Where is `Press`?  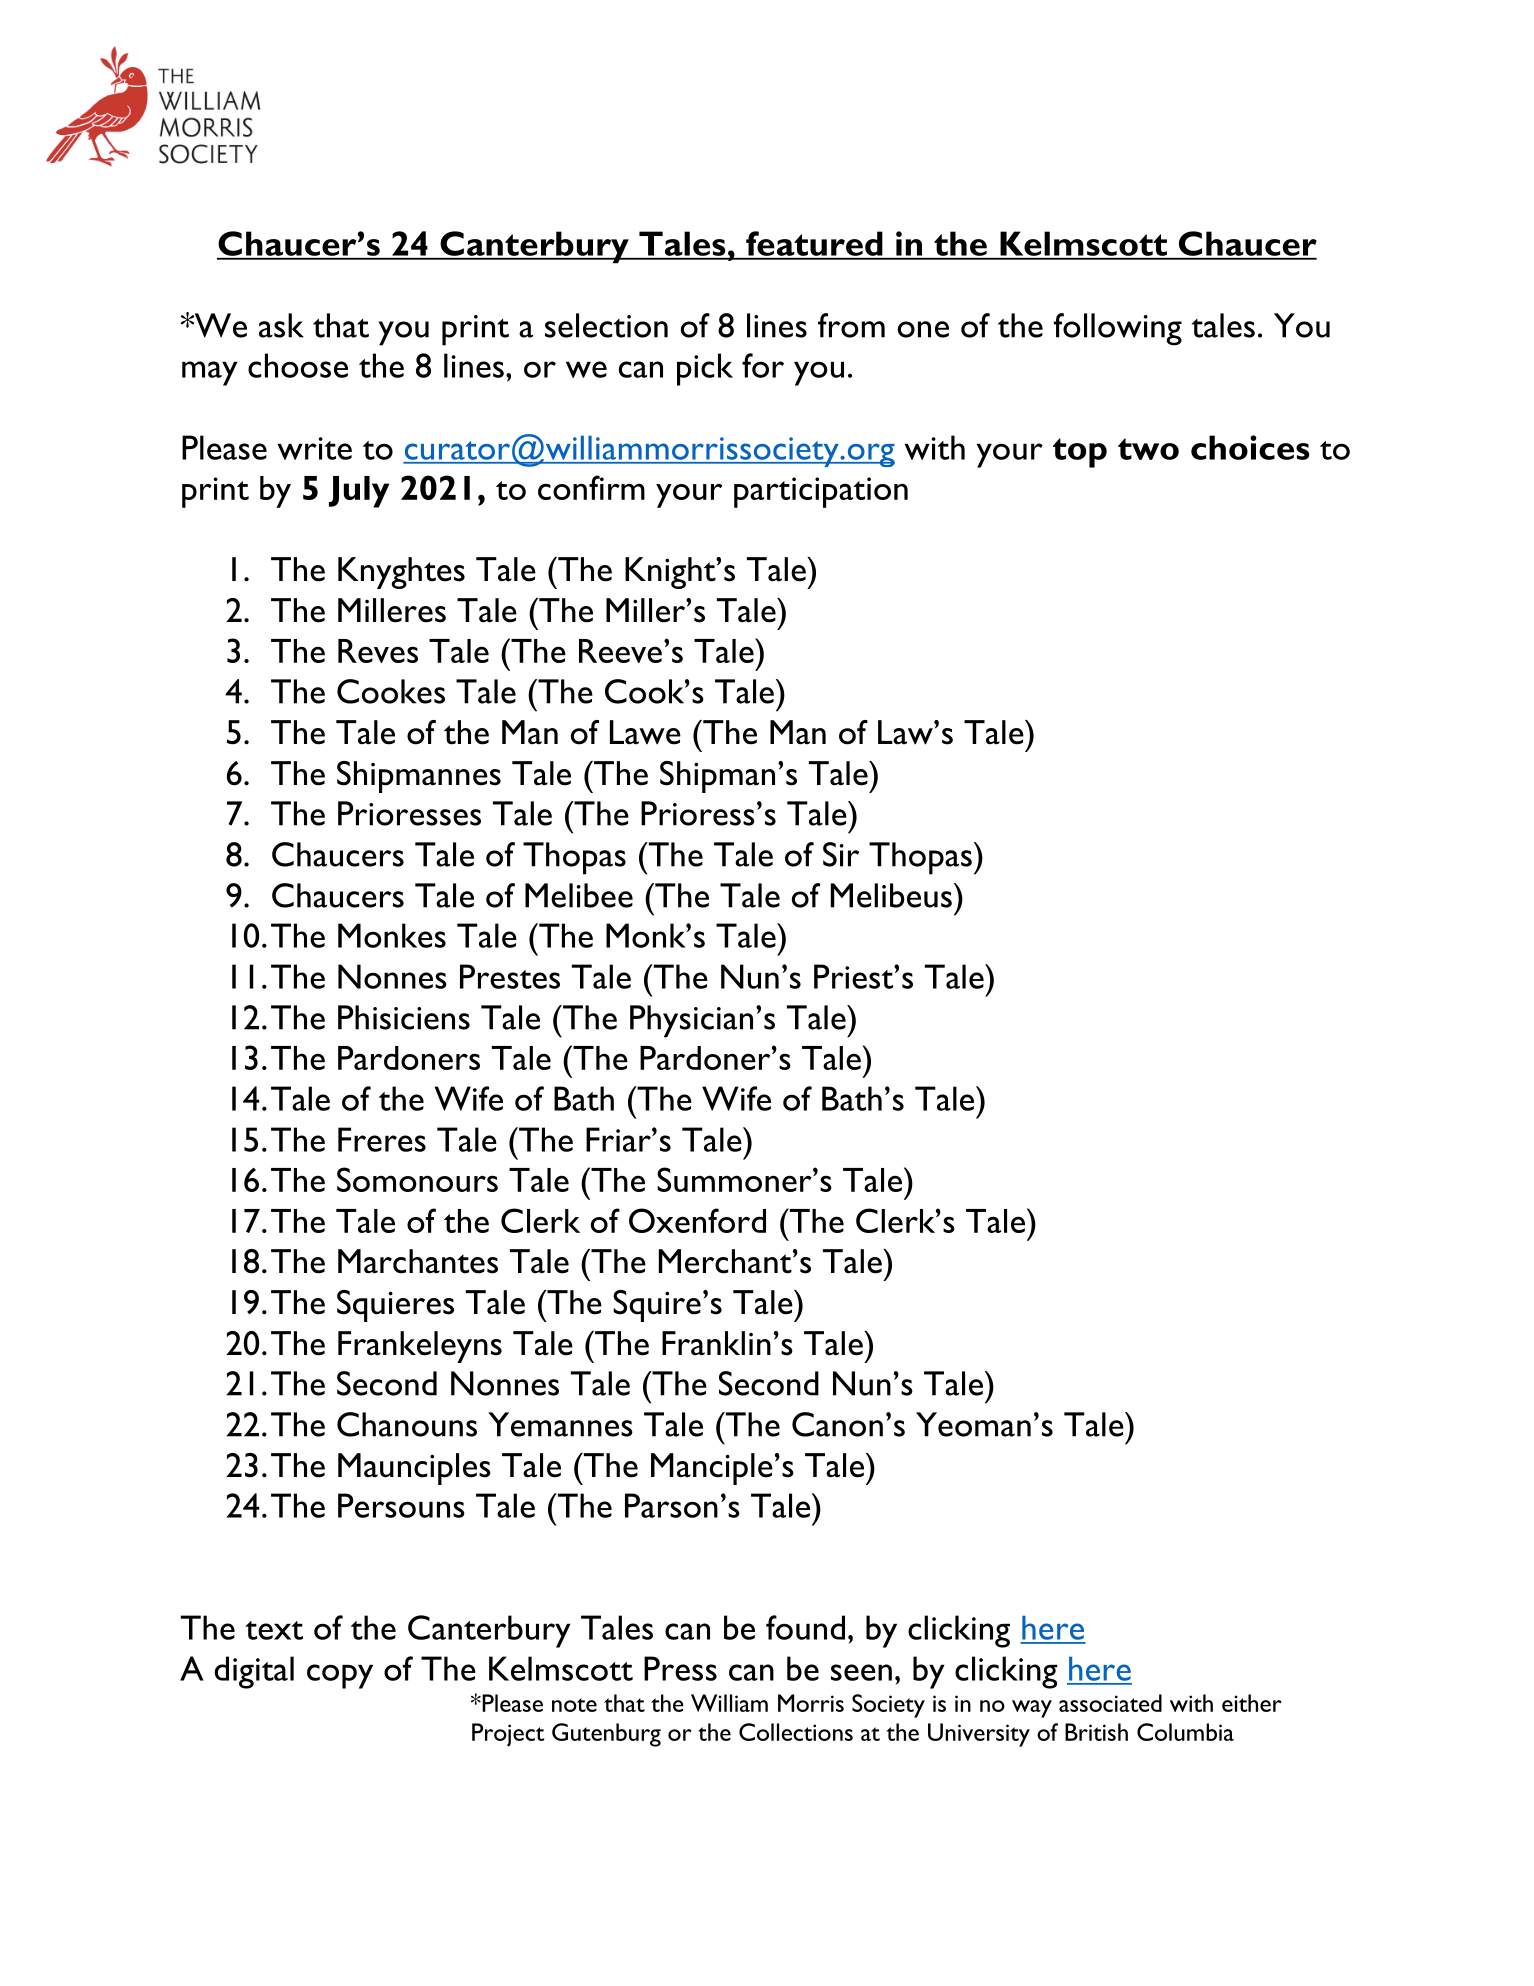
Press is located at coordinates (680, 1668).
